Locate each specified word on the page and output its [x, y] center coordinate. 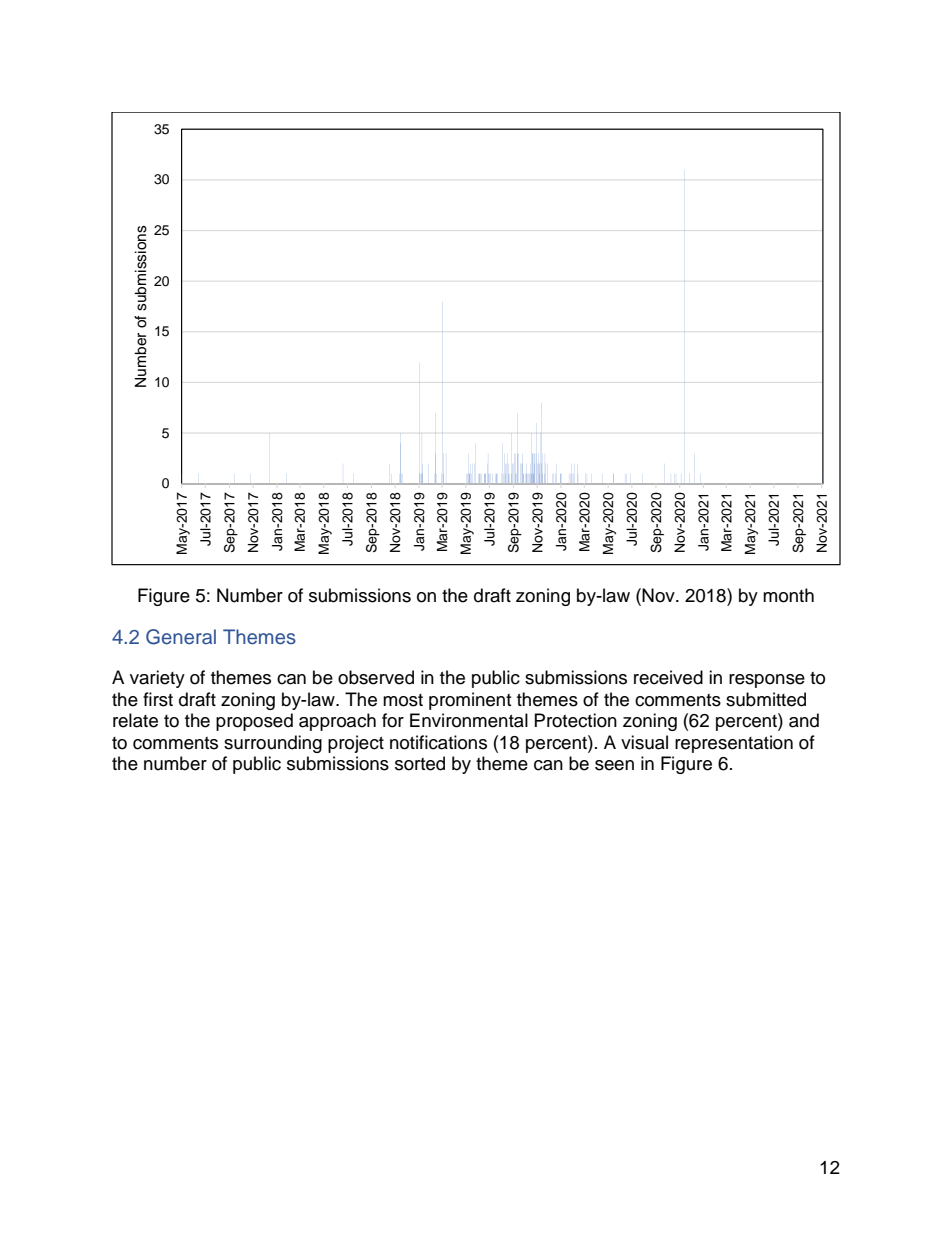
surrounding [273, 744]
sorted [420, 763]
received [668, 677]
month [788, 595]
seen [614, 765]
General [181, 637]
